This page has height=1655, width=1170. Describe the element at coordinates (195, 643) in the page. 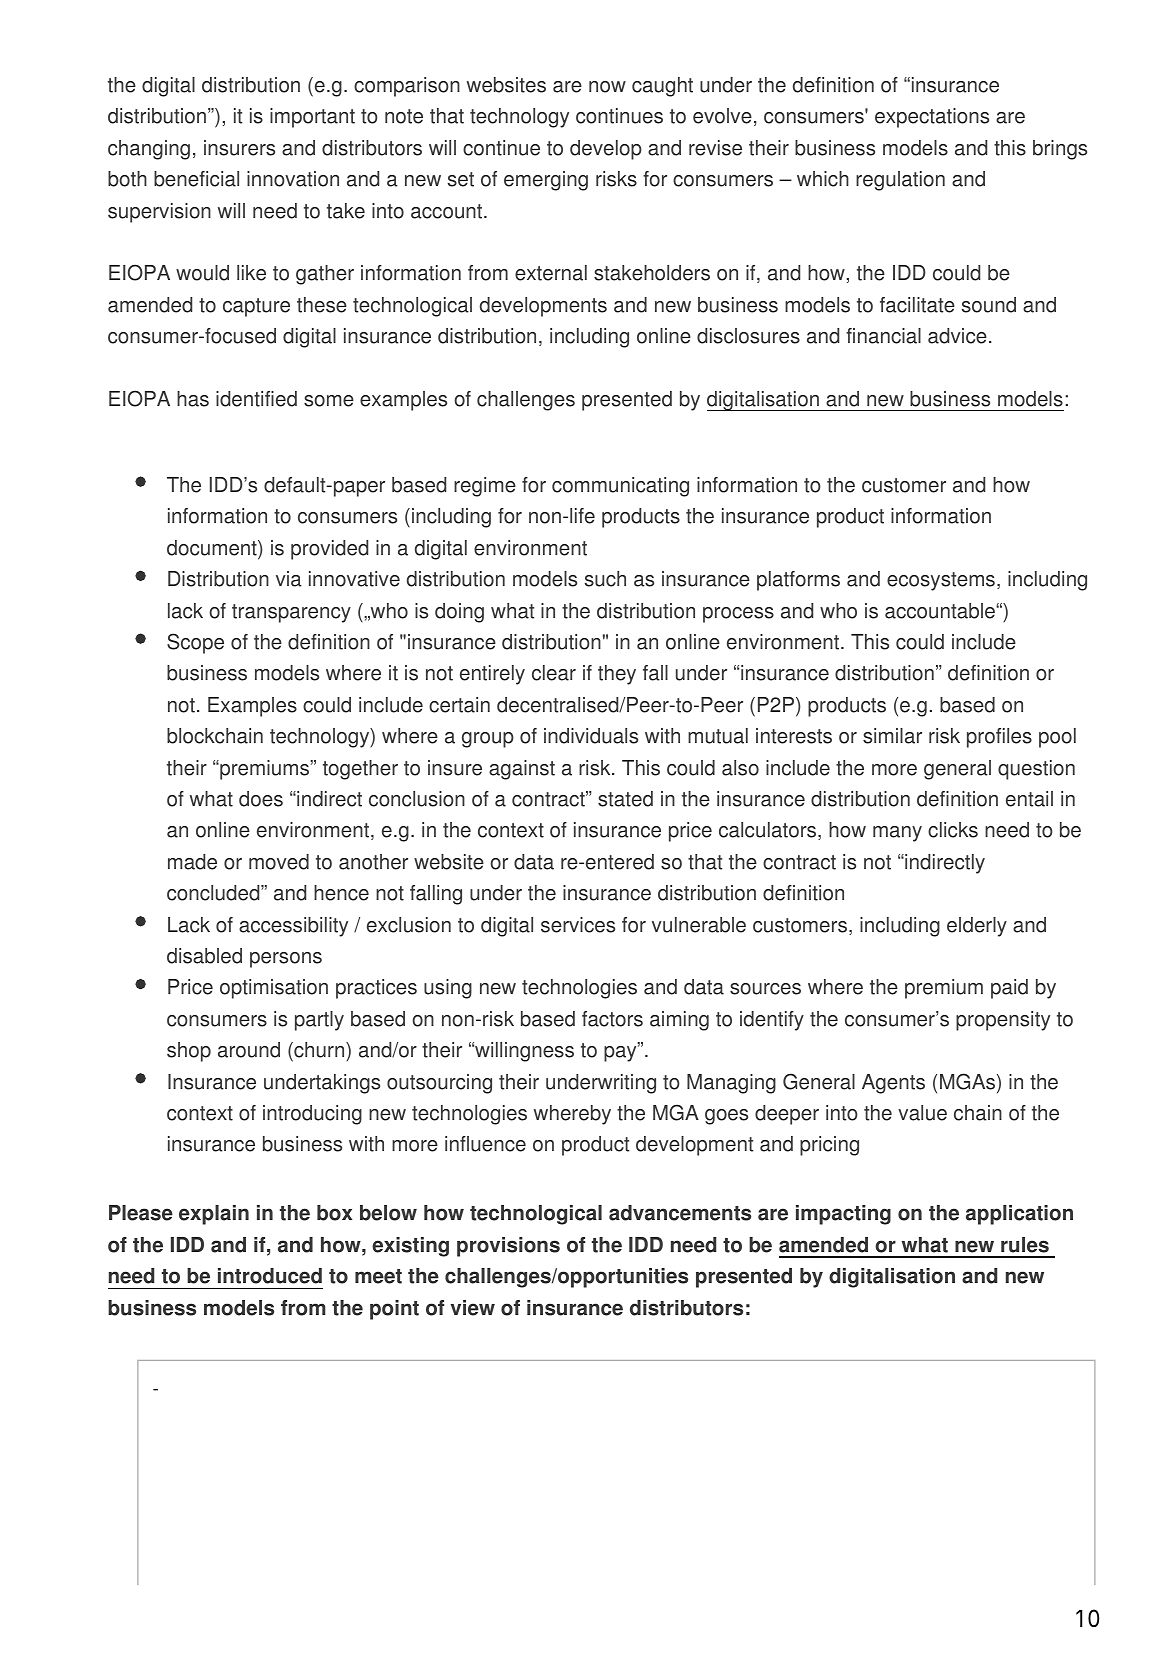

I see `Scope` at that location.
